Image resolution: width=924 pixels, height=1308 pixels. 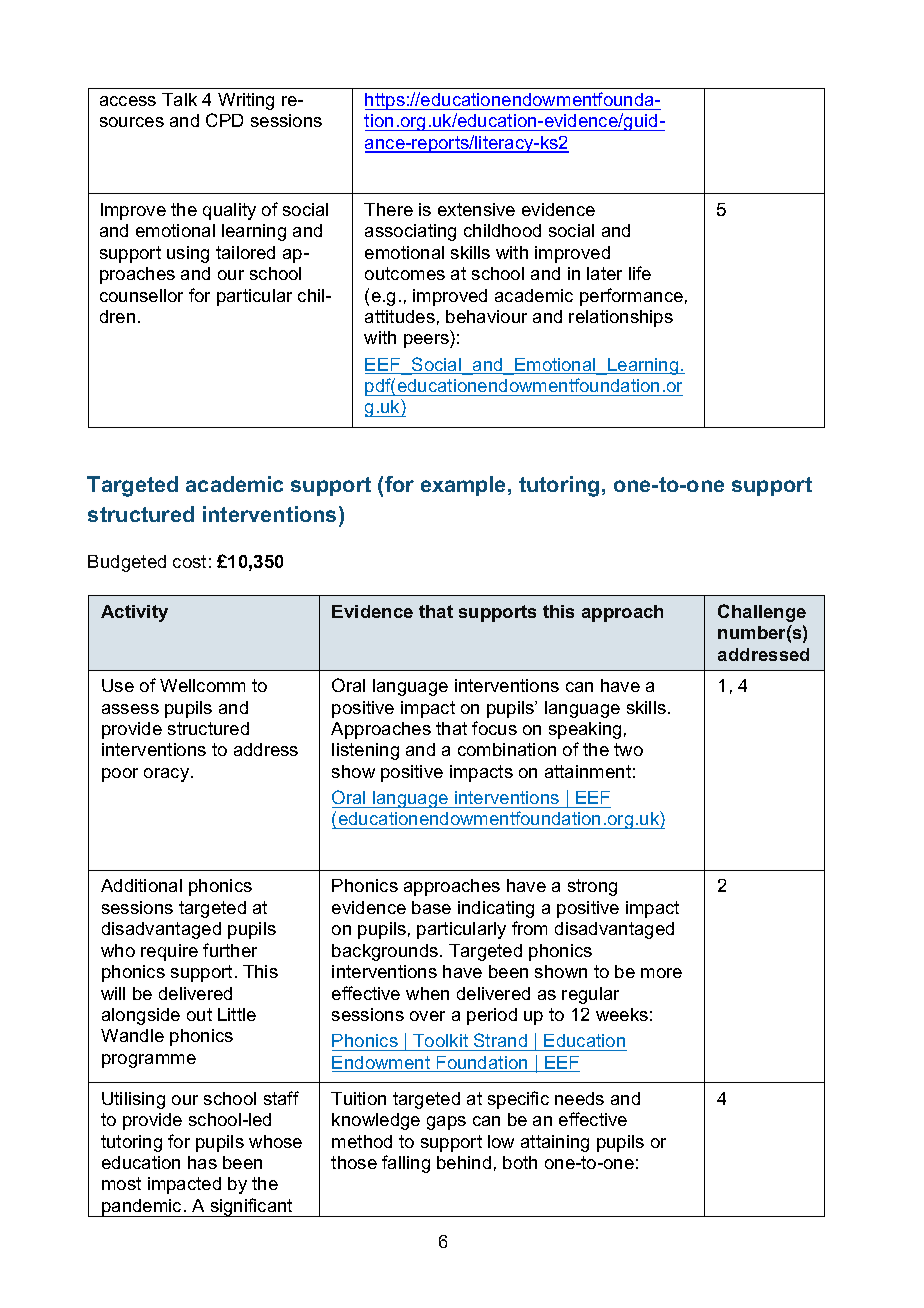 I want to click on Challenge, so click(x=762, y=613).
